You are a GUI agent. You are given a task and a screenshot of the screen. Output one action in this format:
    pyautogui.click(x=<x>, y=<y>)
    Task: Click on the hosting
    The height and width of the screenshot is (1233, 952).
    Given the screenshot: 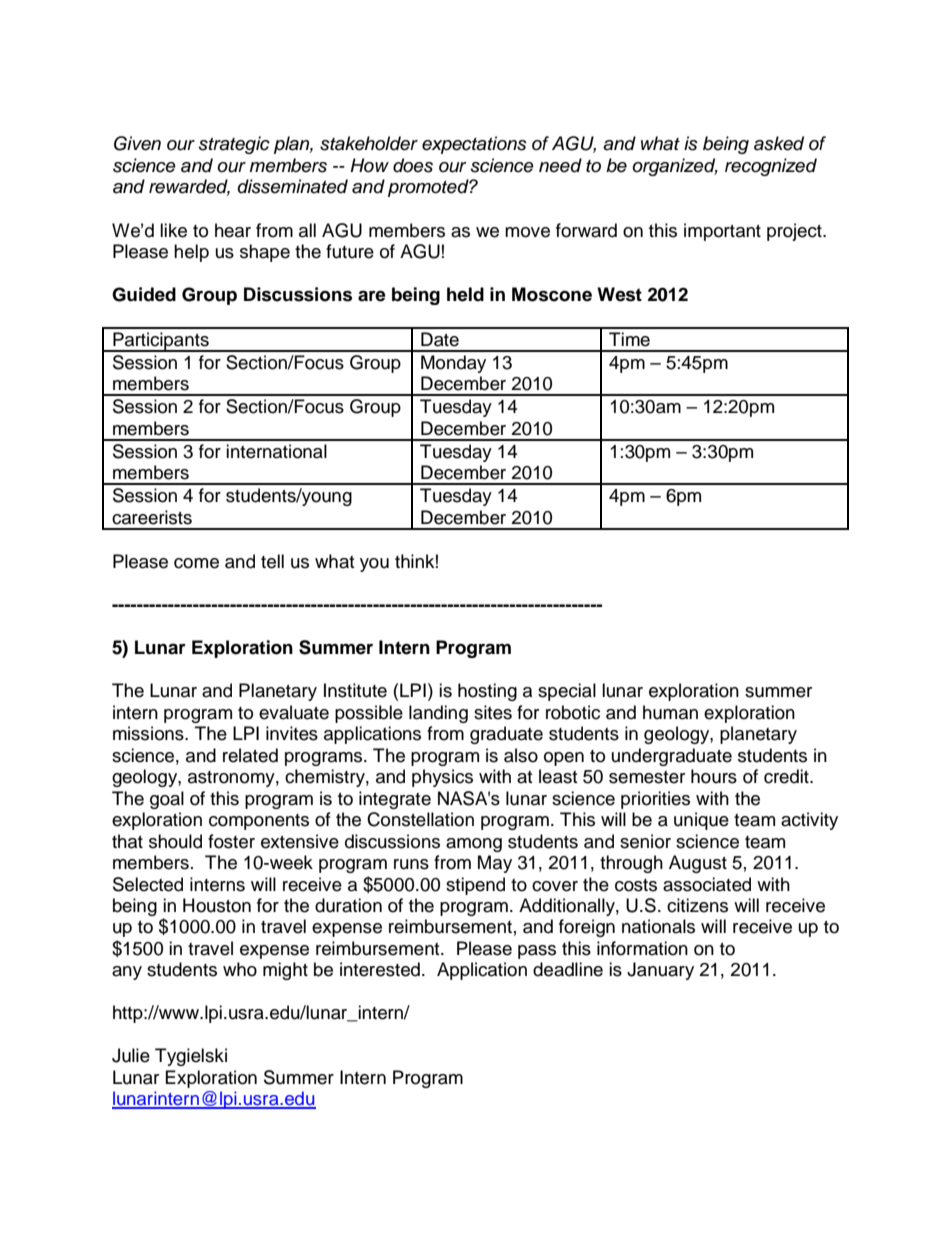 What is the action you would take?
    pyautogui.click(x=487, y=692)
